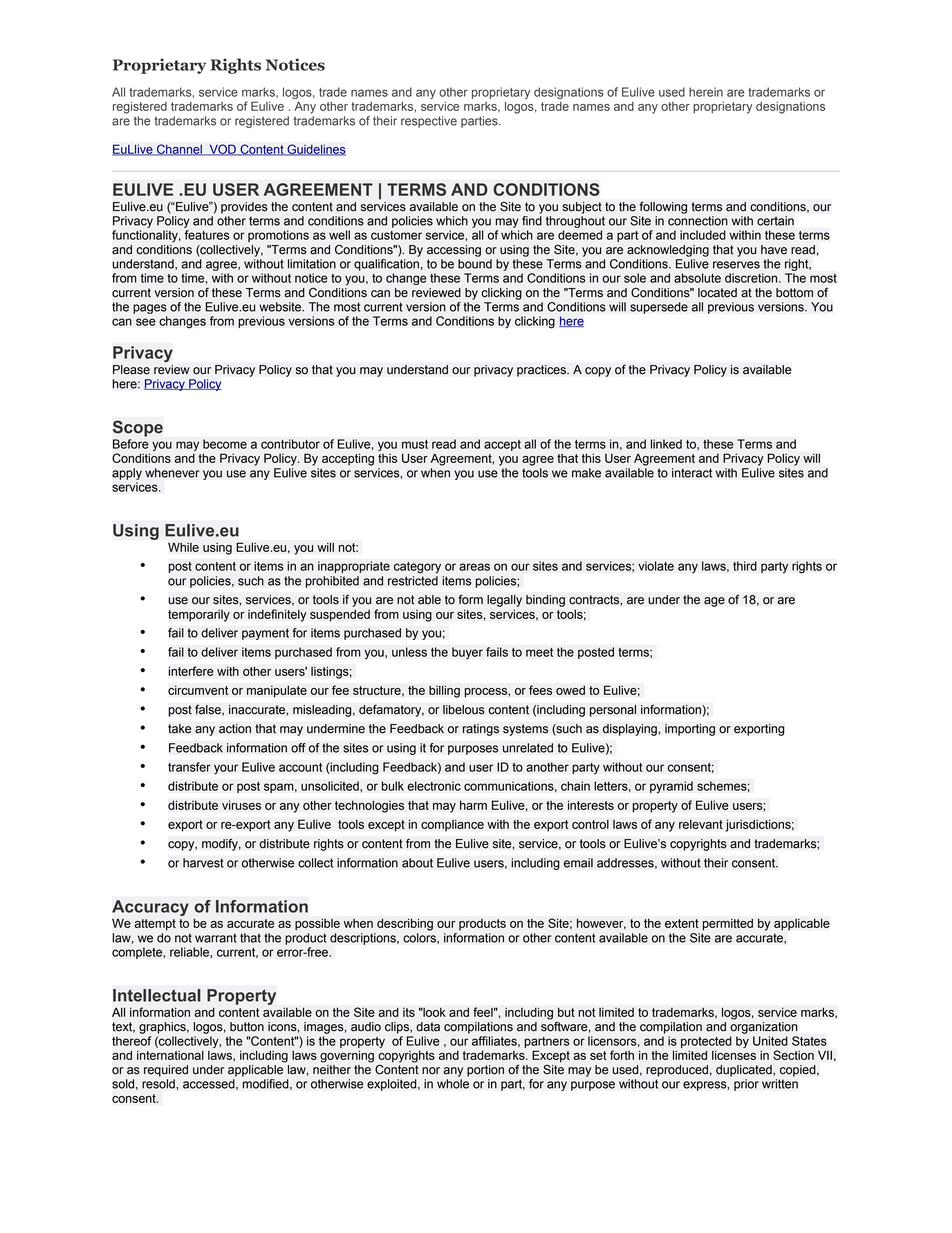 The width and height of the screenshot is (952, 1233). What do you see at coordinates (717, 293) in the screenshot?
I see `located` at bounding box center [717, 293].
